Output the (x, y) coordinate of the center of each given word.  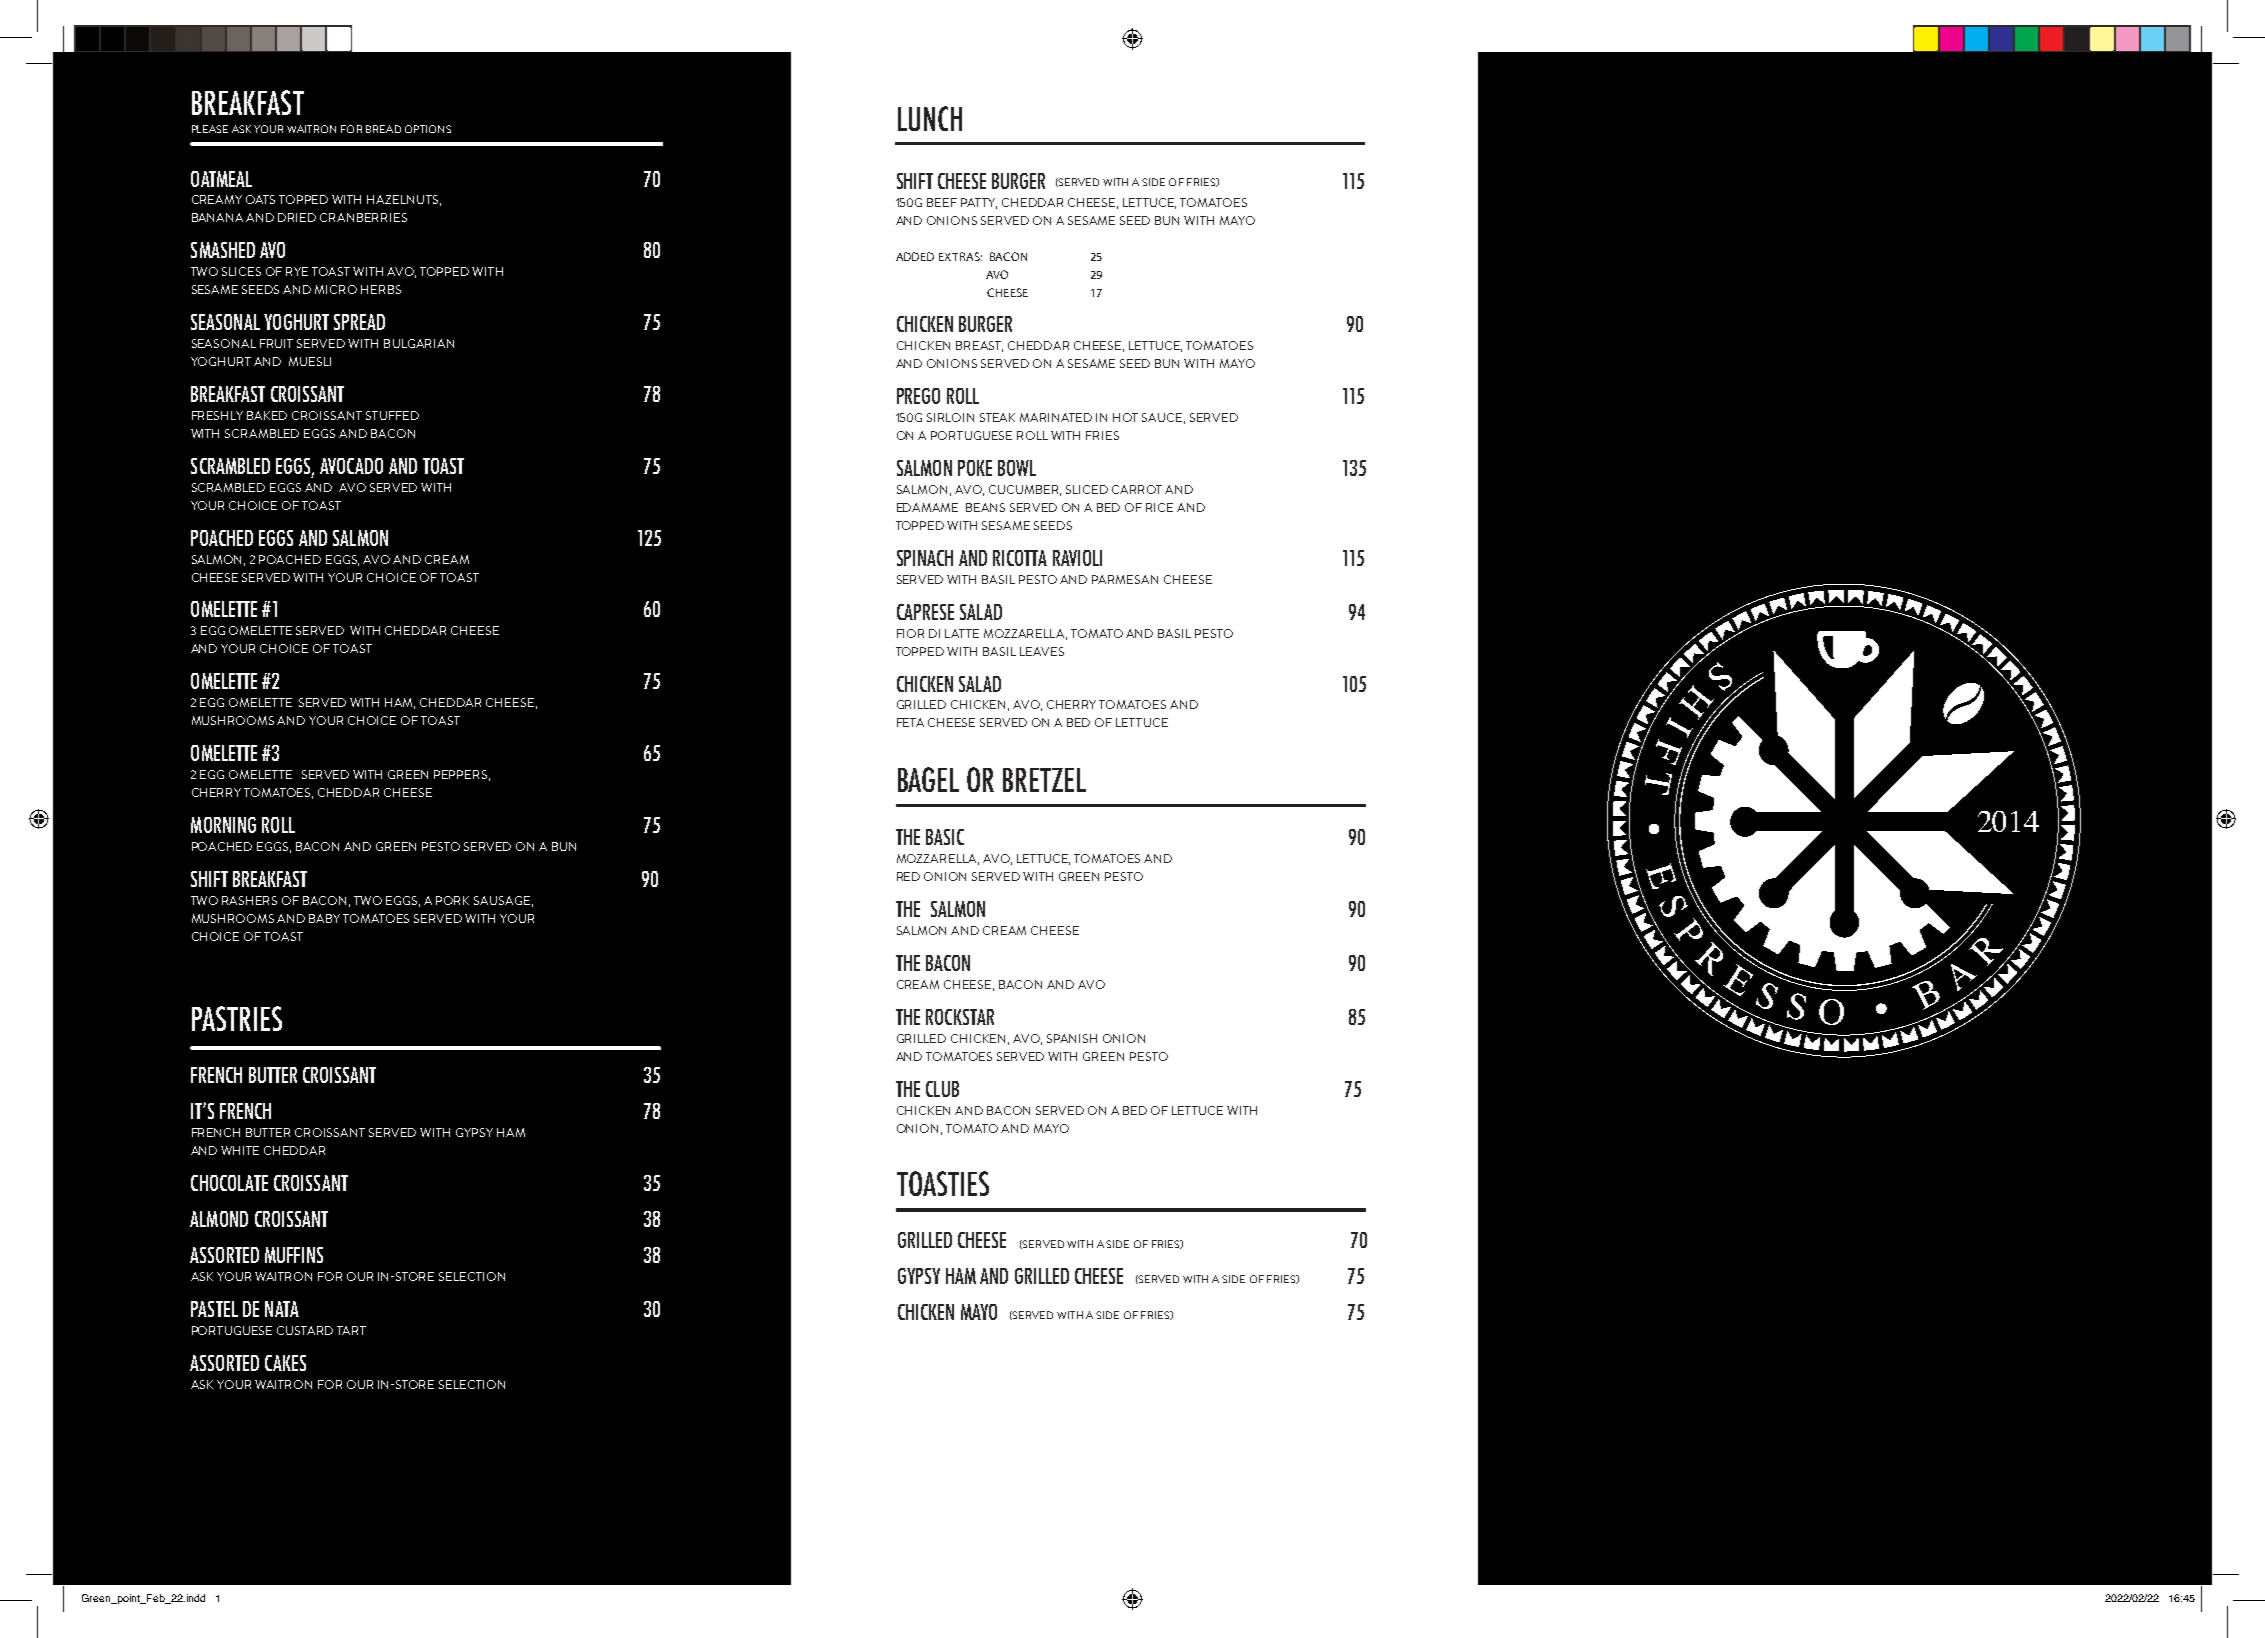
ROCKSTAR (960, 1017)
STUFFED (392, 415)
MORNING (223, 825)
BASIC (945, 837)
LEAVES (1042, 651)
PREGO (918, 396)
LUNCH (930, 118)
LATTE (962, 633)
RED (908, 876)
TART (351, 1330)
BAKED (267, 415)
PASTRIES (237, 1018)
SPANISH (1072, 1038)
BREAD (383, 129)
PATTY (979, 203)
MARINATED (1056, 417)
